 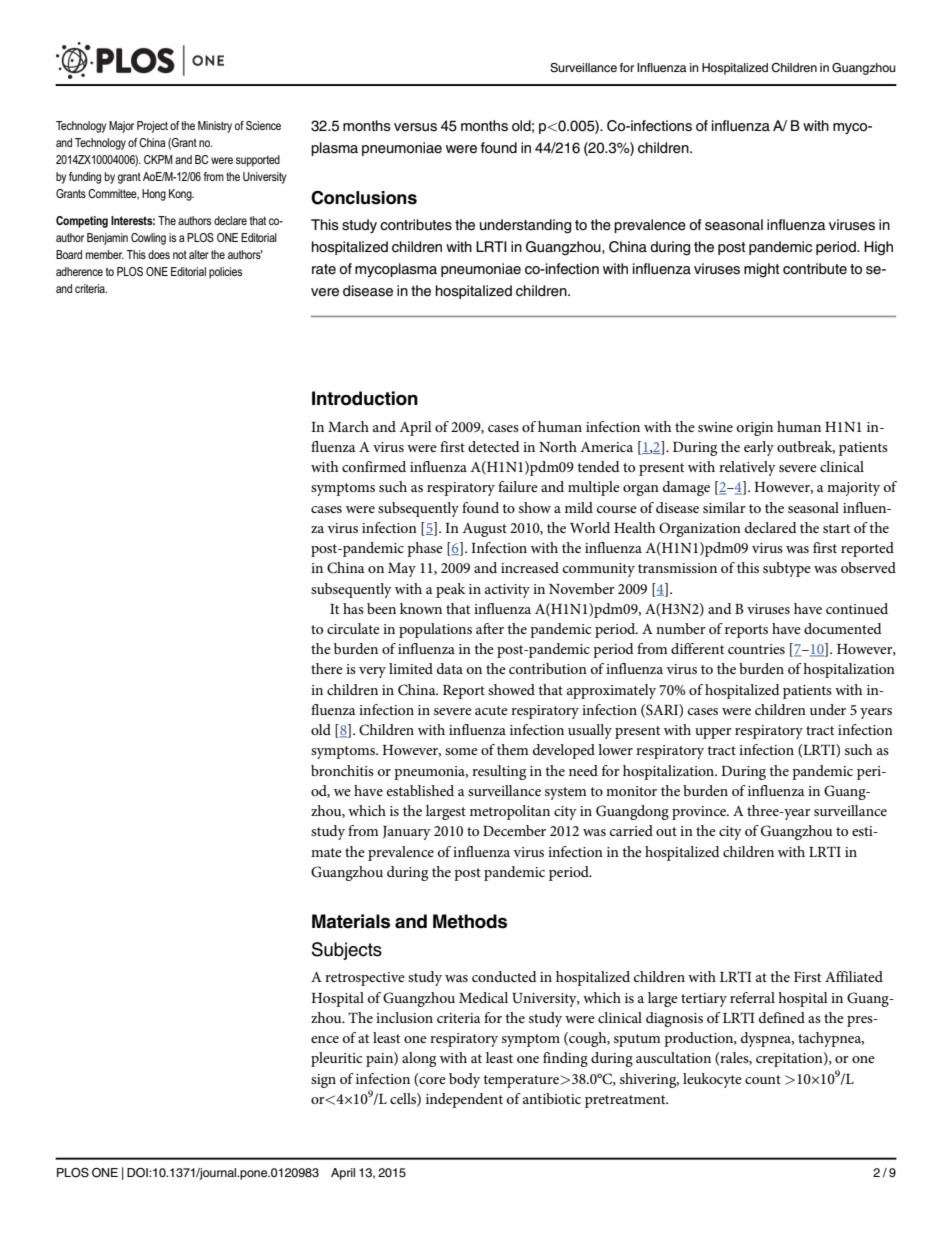 I want to click on leukocyte, so click(x=712, y=1080).
